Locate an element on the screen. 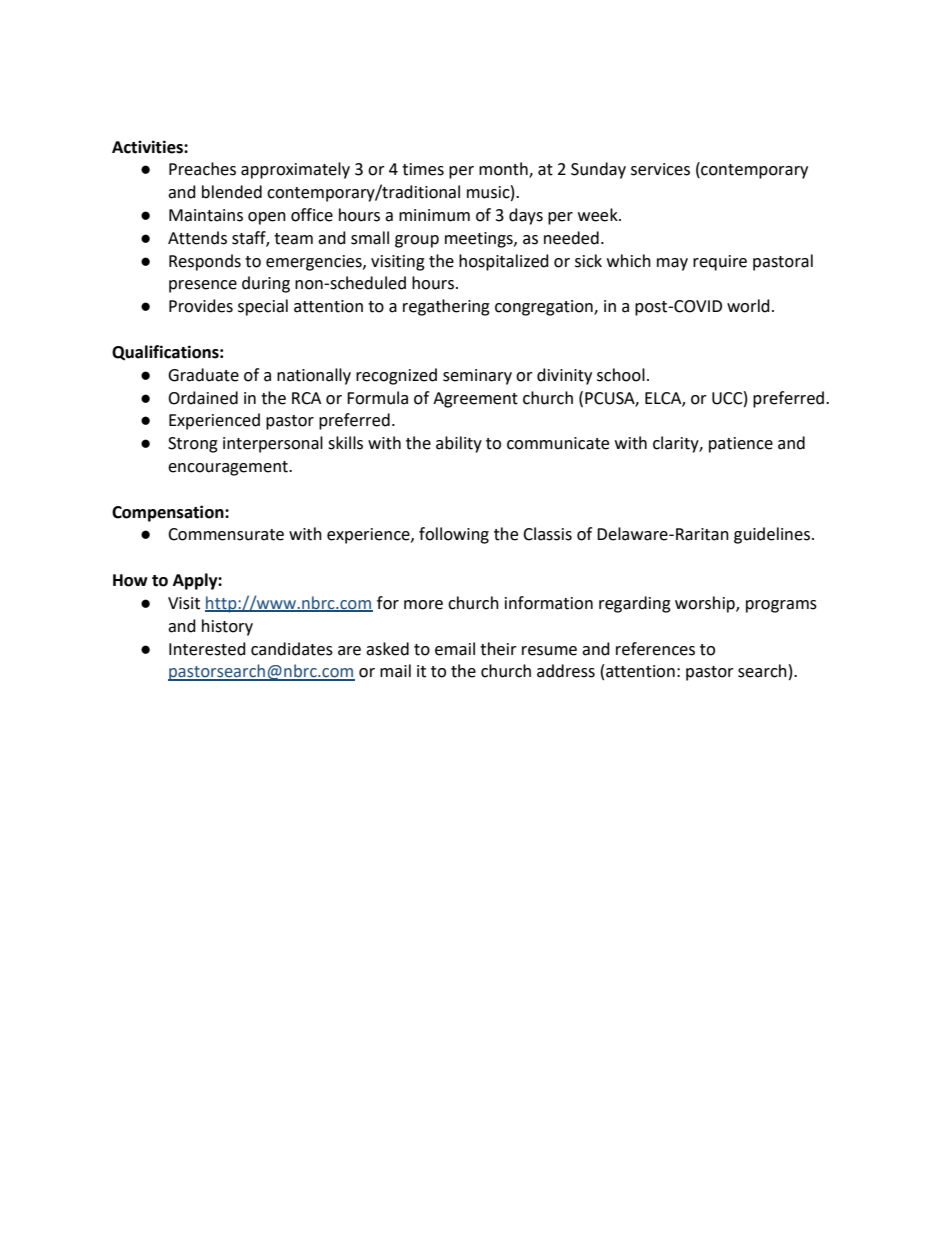 This screenshot has height=1233, width=952. their is located at coordinates (498, 649).
